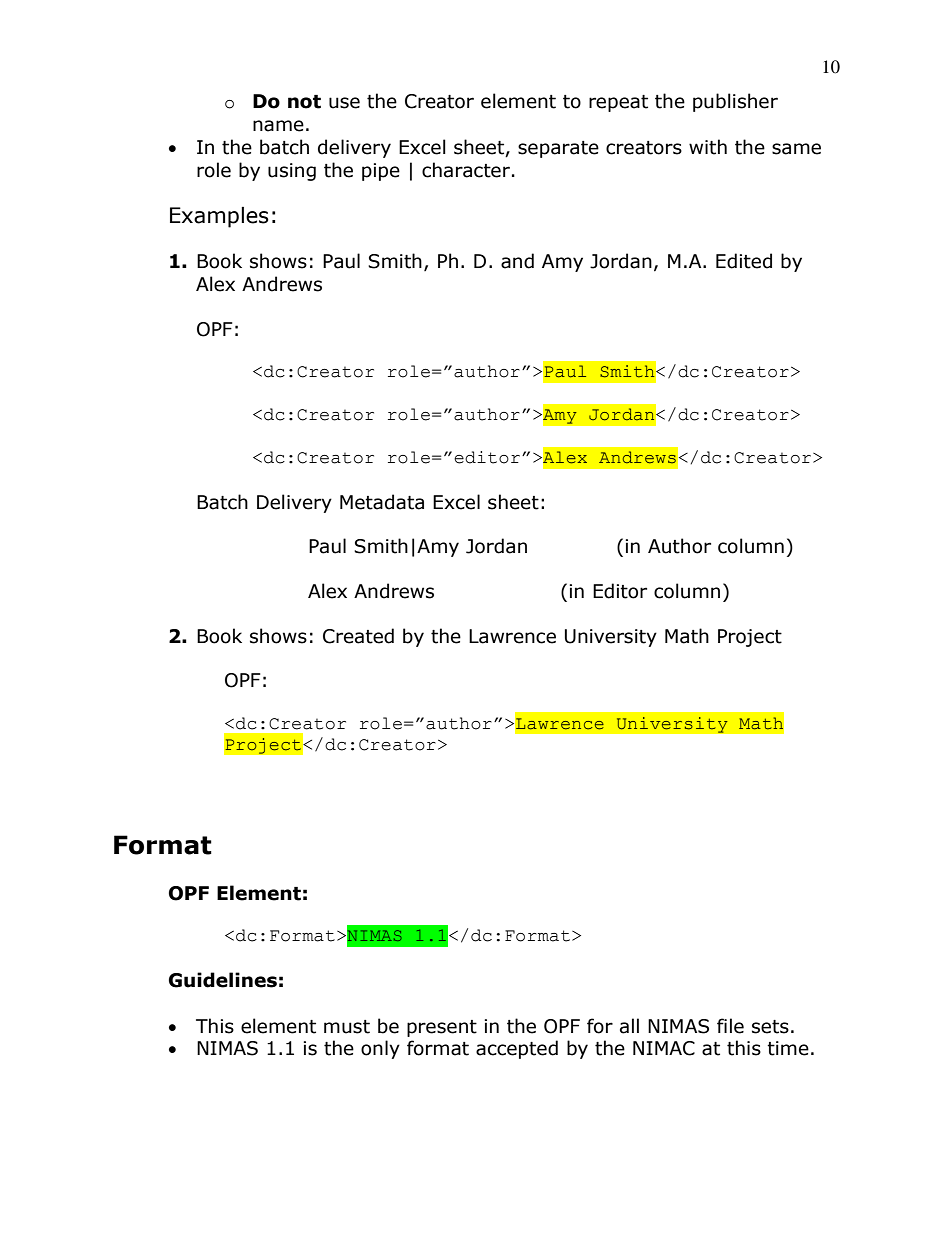 The height and width of the document is (1233, 952). What do you see at coordinates (223, 980) in the document?
I see `Guidelines` at bounding box center [223, 980].
